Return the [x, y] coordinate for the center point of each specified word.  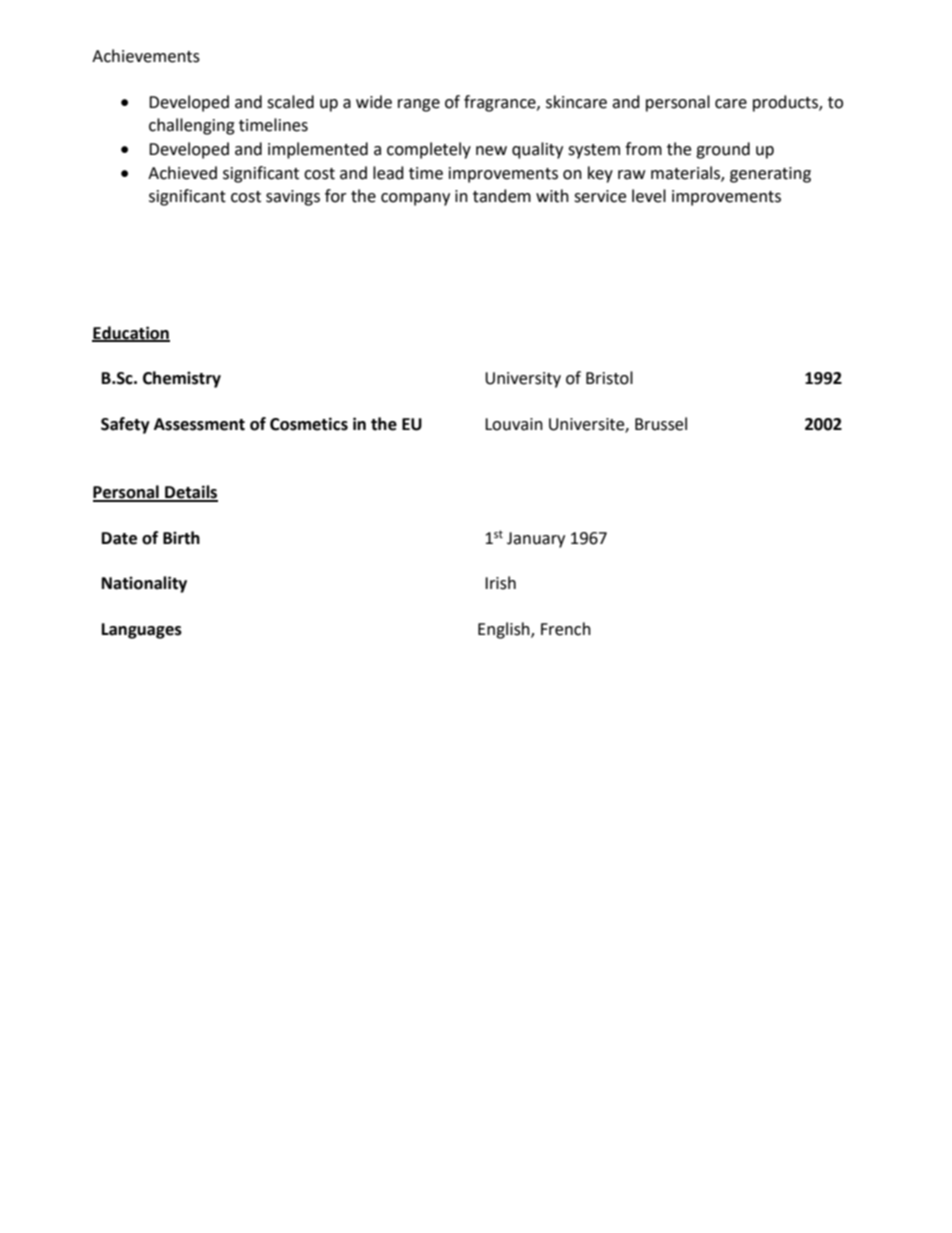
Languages [142, 631]
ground [723, 150]
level [649, 196]
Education [131, 333]
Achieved [182, 173]
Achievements [146, 56]
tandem [502, 196]
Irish [500, 583]
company [415, 199]
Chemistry [182, 379]
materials [686, 173]
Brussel [661, 424]
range [419, 105]
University [523, 380]
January [536, 540]
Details [190, 493]
